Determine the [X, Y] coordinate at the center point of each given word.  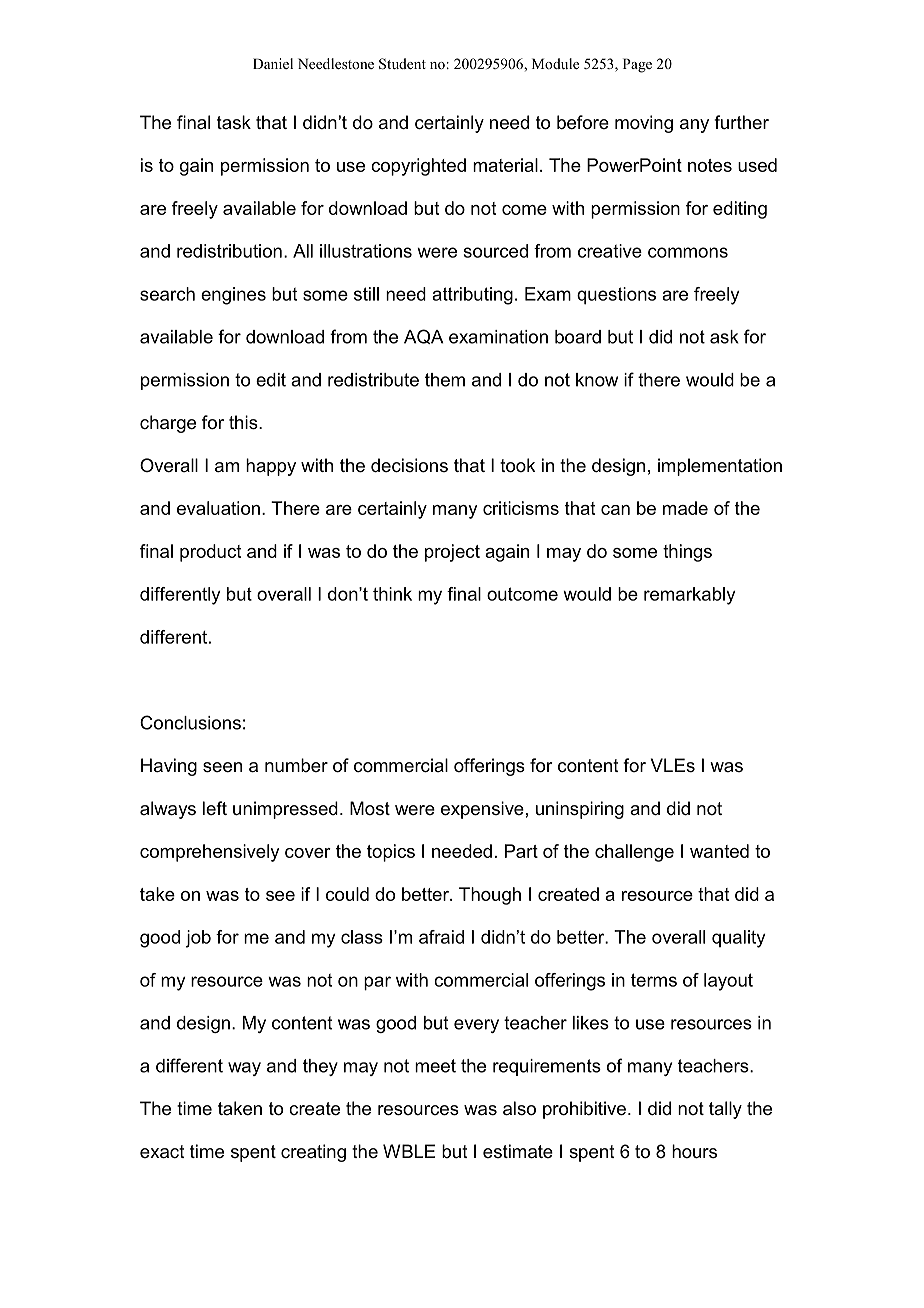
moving [644, 124]
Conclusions [190, 722]
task [234, 122]
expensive [482, 810]
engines [233, 296]
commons [688, 252]
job [198, 939]
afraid [441, 937]
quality [738, 939]
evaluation [218, 508]
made [685, 508]
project [452, 553]
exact [162, 1152]
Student [402, 64]
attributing [472, 296]
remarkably [689, 596]
